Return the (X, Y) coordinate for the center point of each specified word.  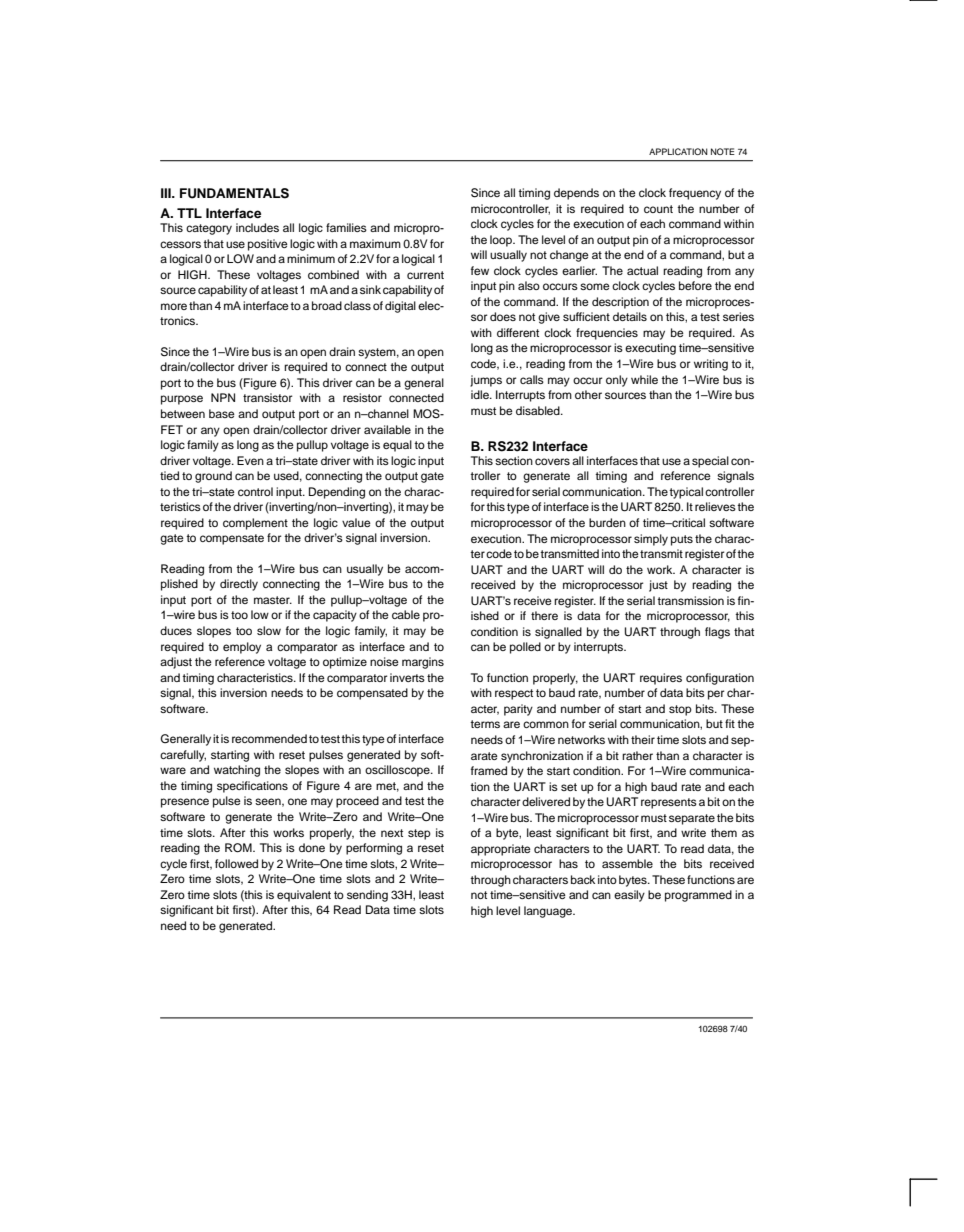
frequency (695, 194)
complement (255, 524)
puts (682, 540)
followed (236, 863)
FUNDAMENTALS (234, 193)
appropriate (501, 850)
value (356, 522)
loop (502, 241)
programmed (698, 896)
